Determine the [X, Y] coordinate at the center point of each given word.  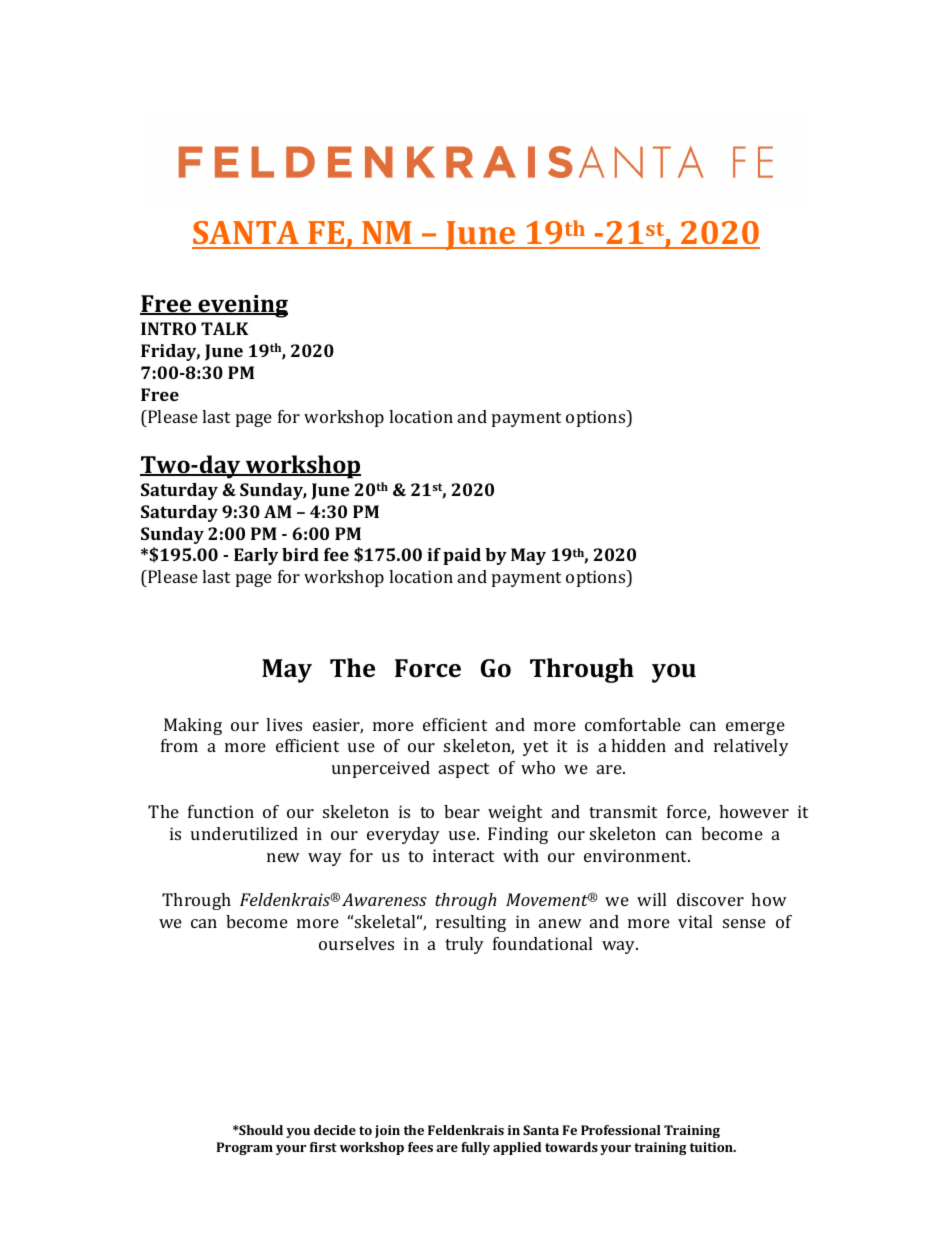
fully [475, 1148]
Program [245, 1148]
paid [462, 556]
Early [256, 556]
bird [300, 554]
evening [242, 306]
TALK [225, 328]
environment [637, 855]
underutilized [244, 833]
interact [463, 855]
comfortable [633, 724]
